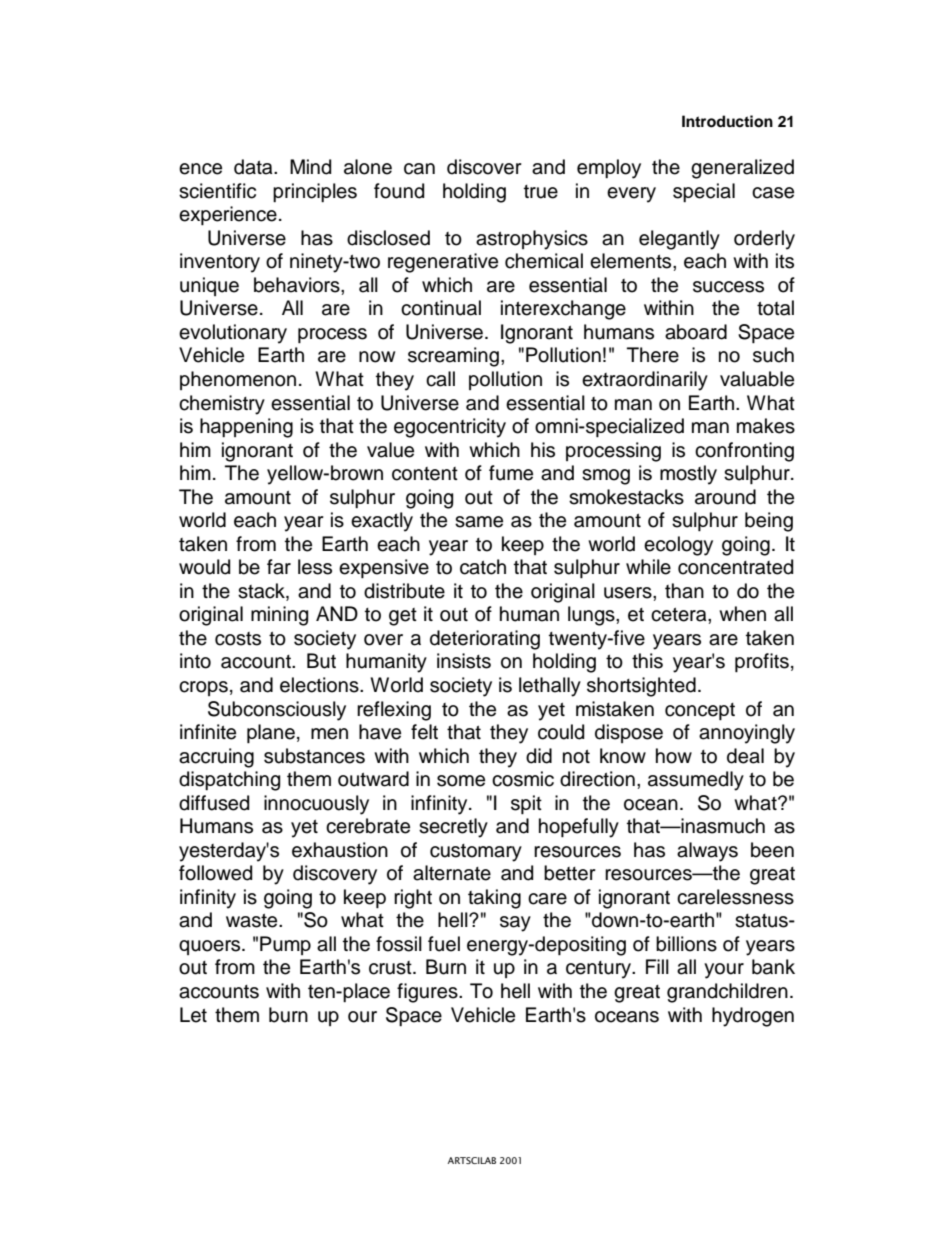 The width and height of the image is (952, 1233). What do you see at coordinates (253, 921) in the image?
I see `waste` at bounding box center [253, 921].
